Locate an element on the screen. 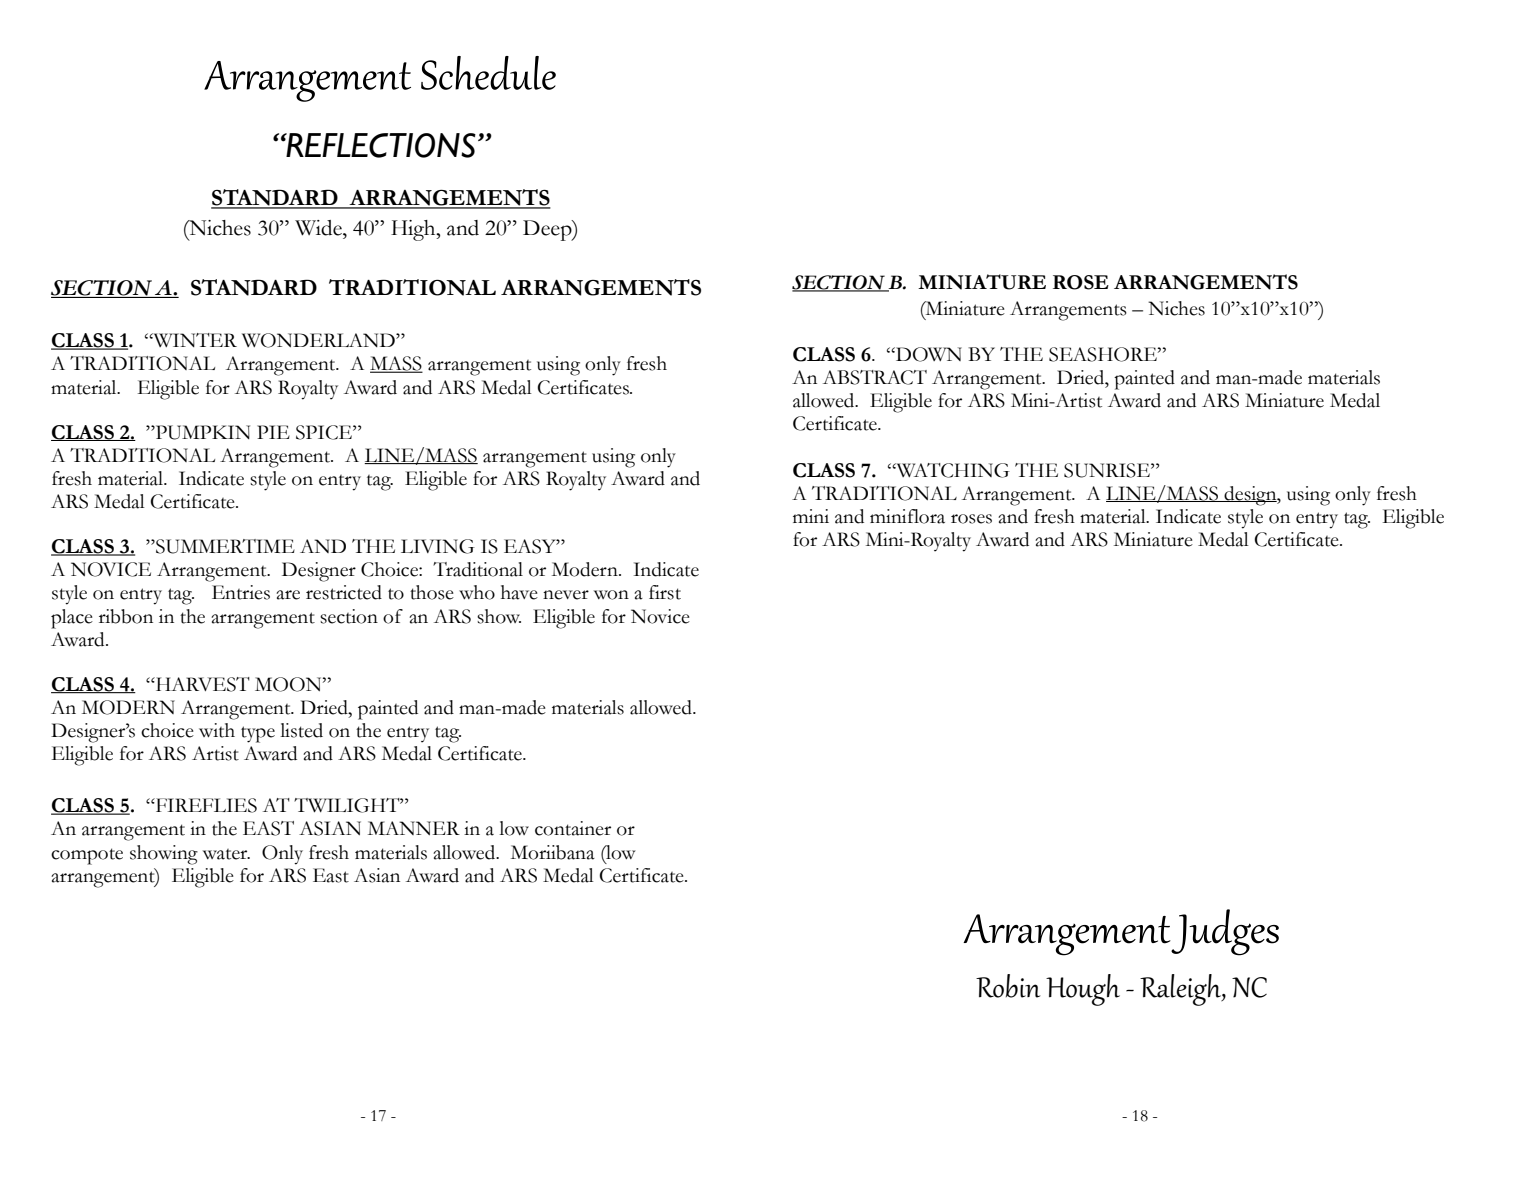  Schedule is located at coordinates (488, 73).
